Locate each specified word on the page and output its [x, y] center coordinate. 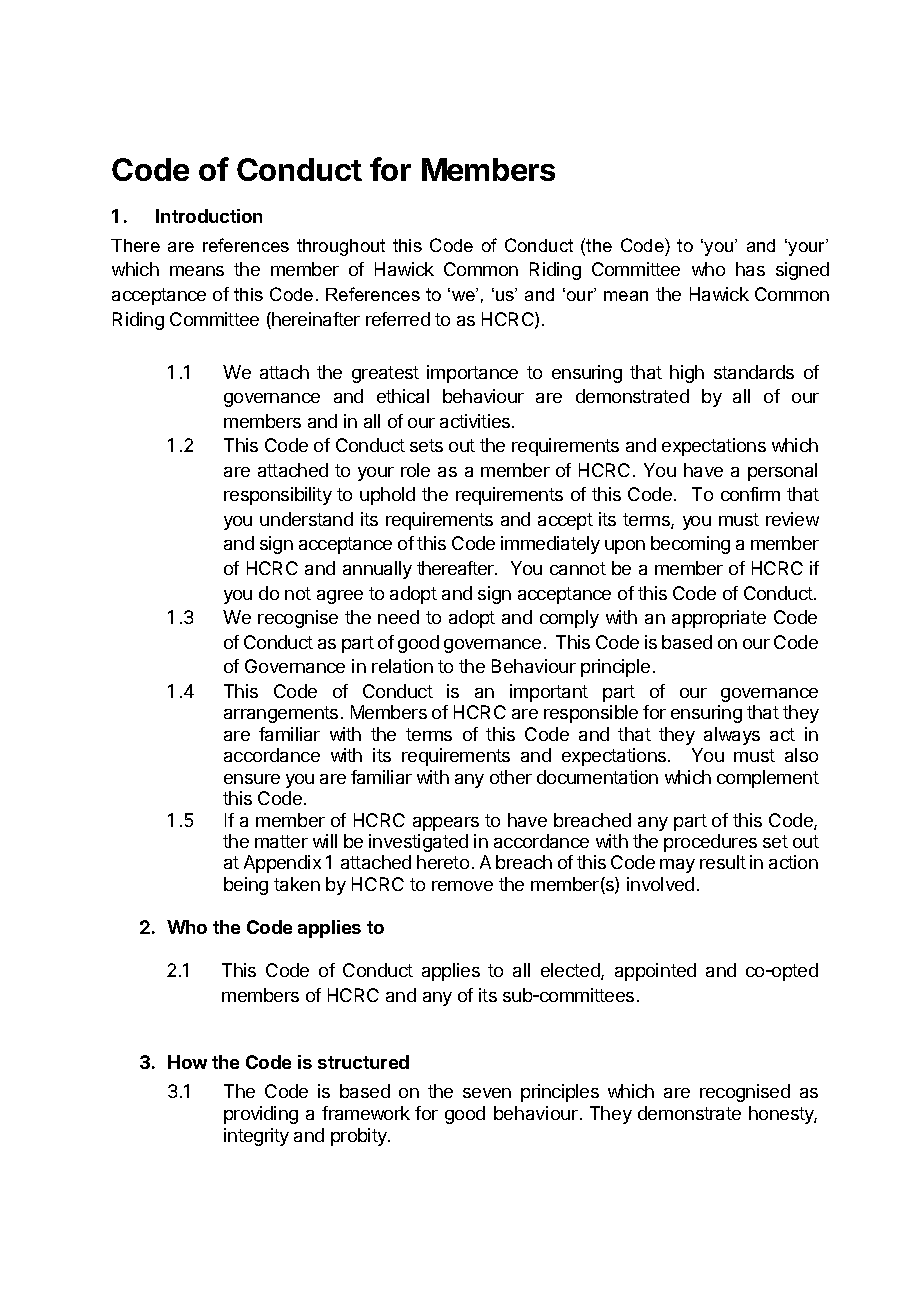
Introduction [209, 216]
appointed [655, 972]
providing [261, 1115]
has [750, 269]
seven [487, 1093]
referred [398, 319]
